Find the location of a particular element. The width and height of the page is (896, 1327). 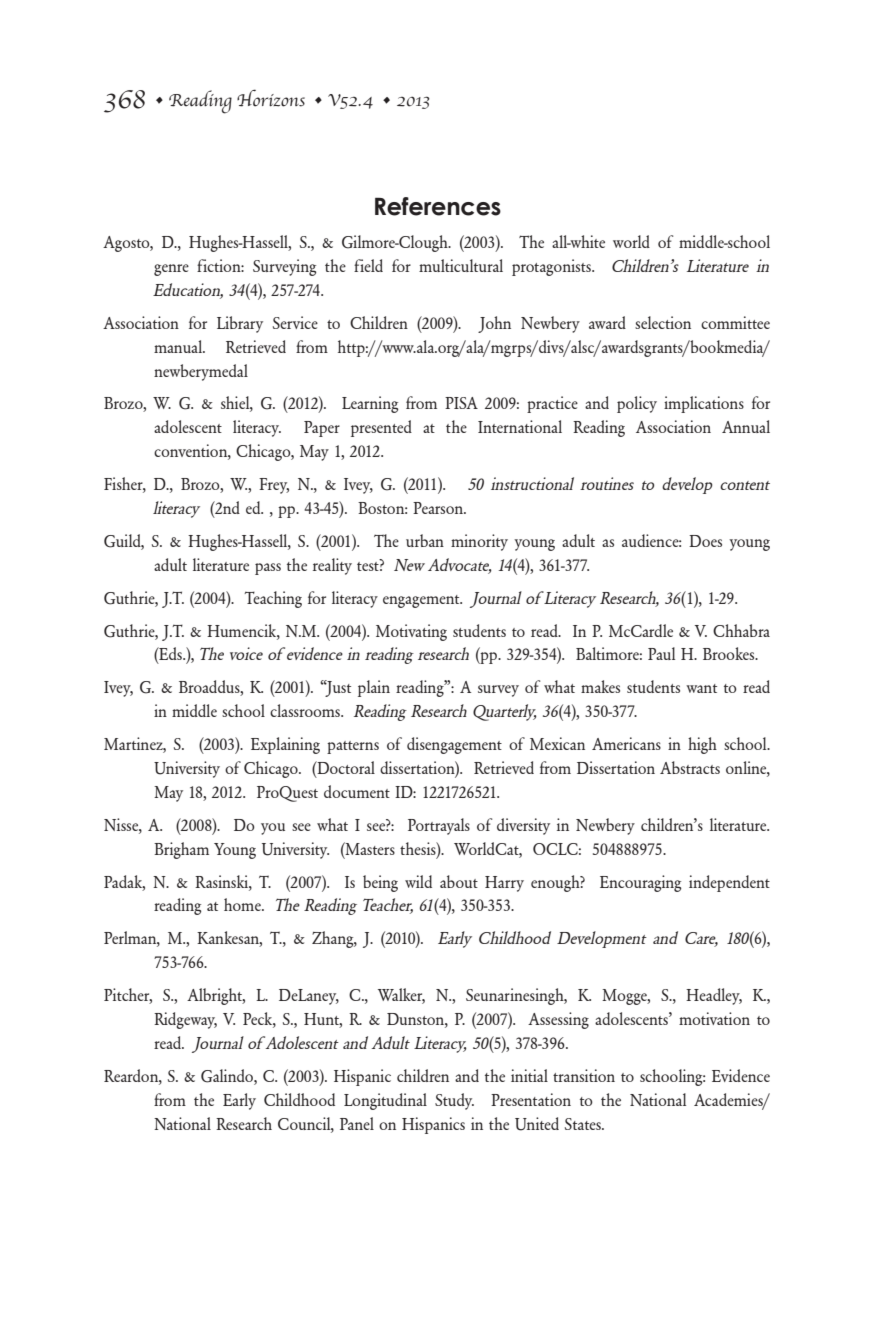

multicultural is located at coordinates (461, 265).
